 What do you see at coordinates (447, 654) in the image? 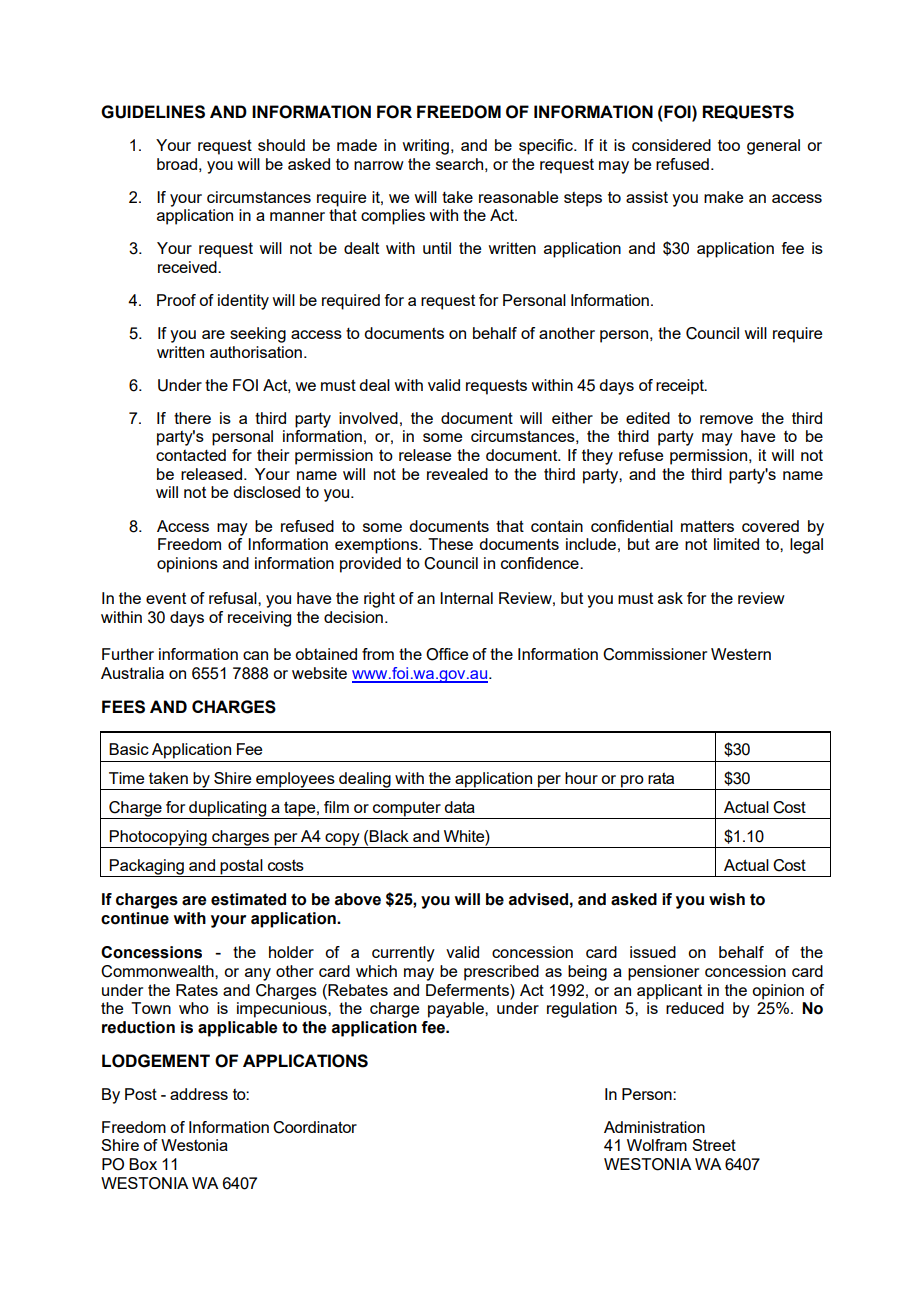
I see `Office` at bounding box center [447, 654].
